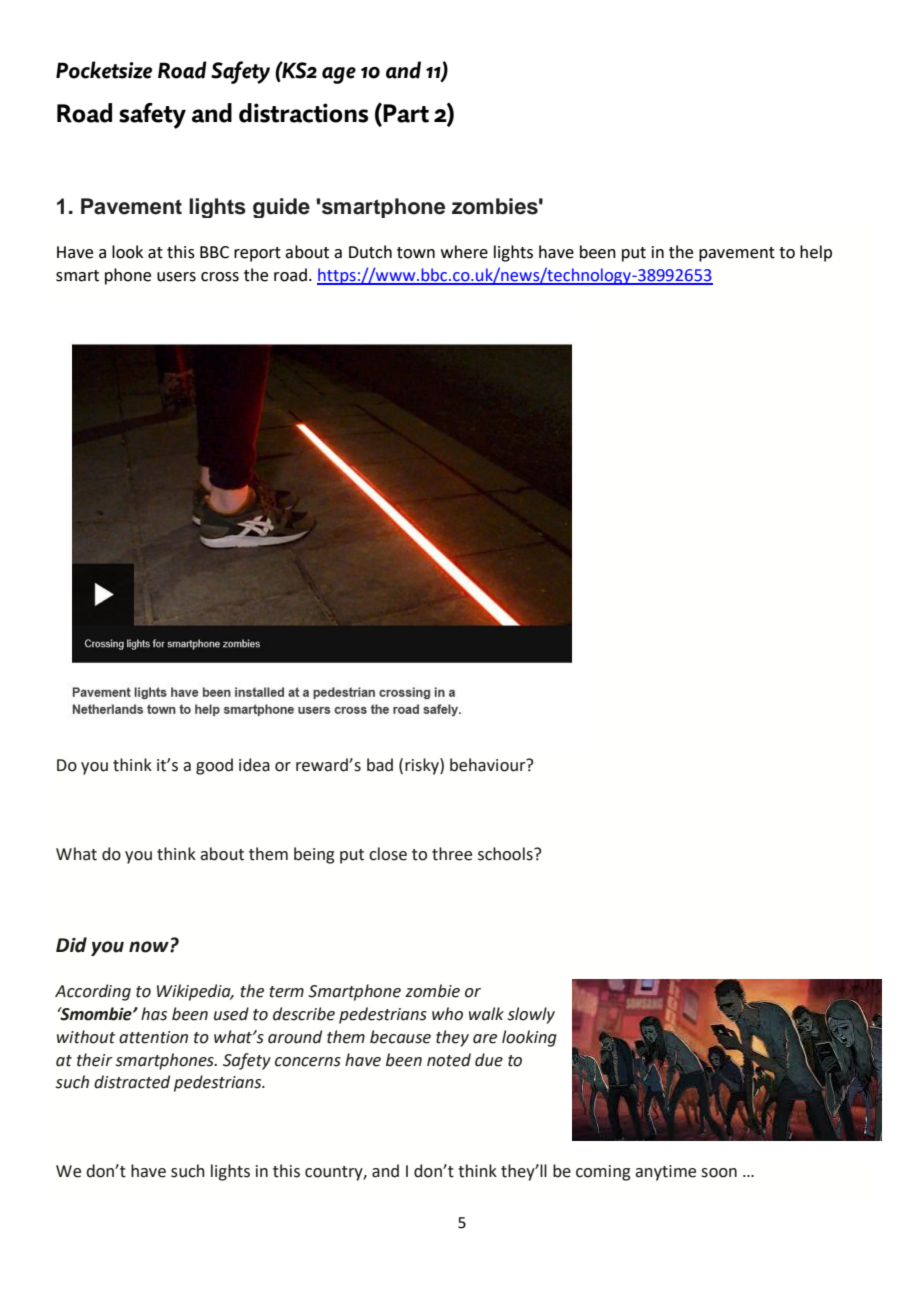  What do you see at coordinates (150, 947) in the document?
I see `now` at bounding box center [150, 947].
